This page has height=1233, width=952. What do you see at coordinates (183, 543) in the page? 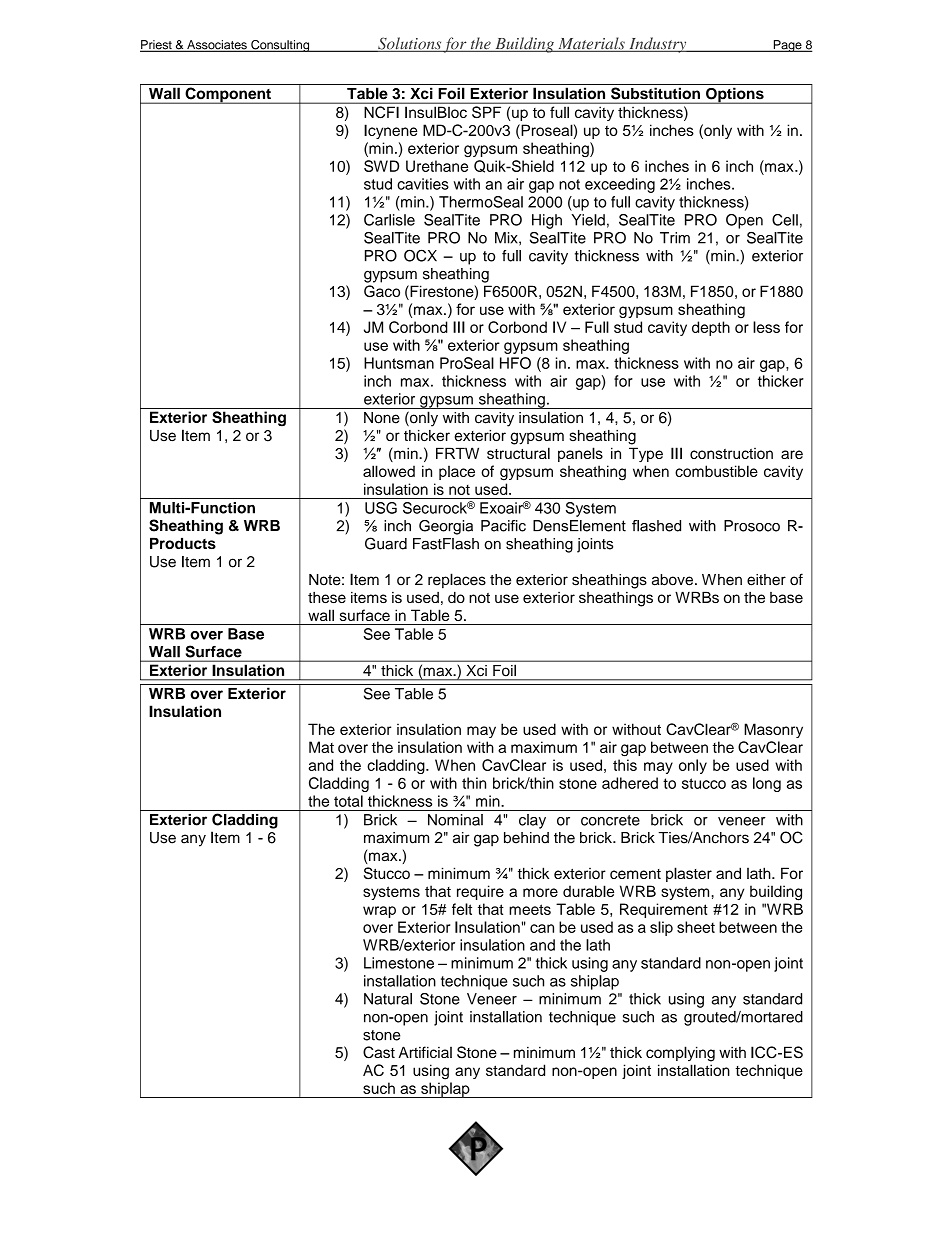
I see `Products` at bounding box center [183, 543].
